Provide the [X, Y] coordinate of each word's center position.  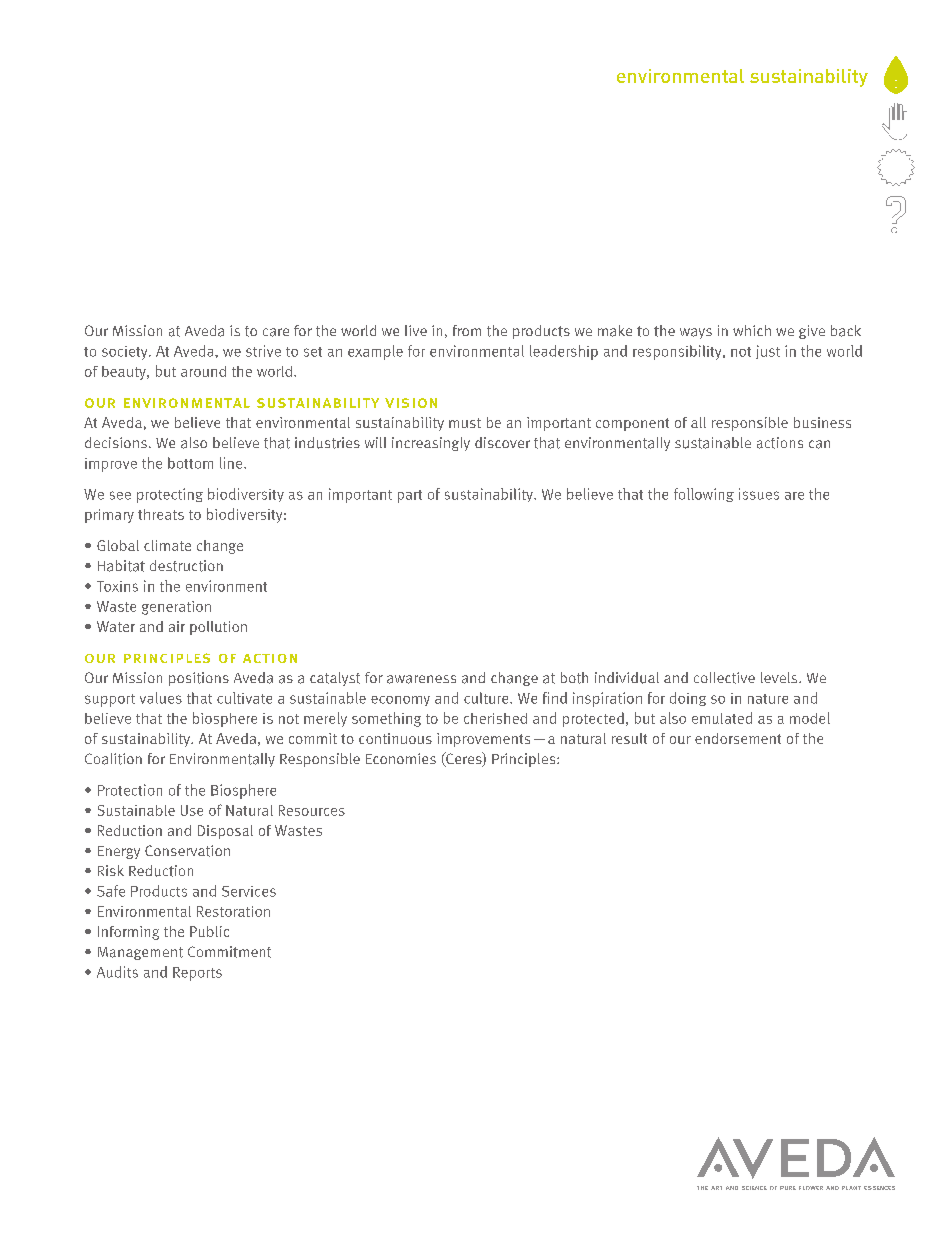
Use [192, 810]
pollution [218, 628]
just [768, 352]
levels [780, 677]
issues [759, 494]
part [410, 496]
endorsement [738, 738]
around [203, 371]
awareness [421, 679]
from [467, 330]
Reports [197, 974]
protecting [170, 495]
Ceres [464, 759]
